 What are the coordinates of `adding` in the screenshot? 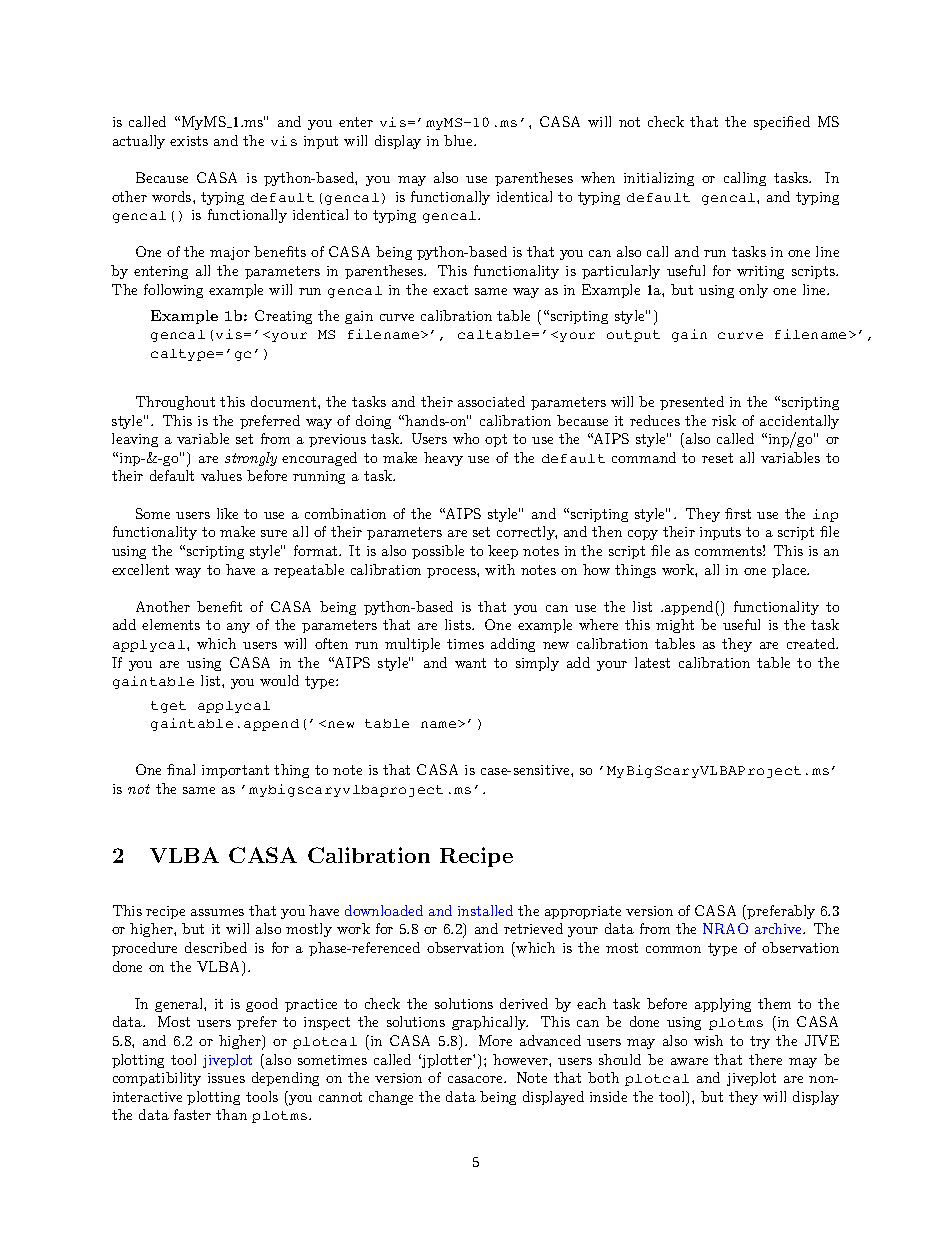 It's located at (513, 645).
